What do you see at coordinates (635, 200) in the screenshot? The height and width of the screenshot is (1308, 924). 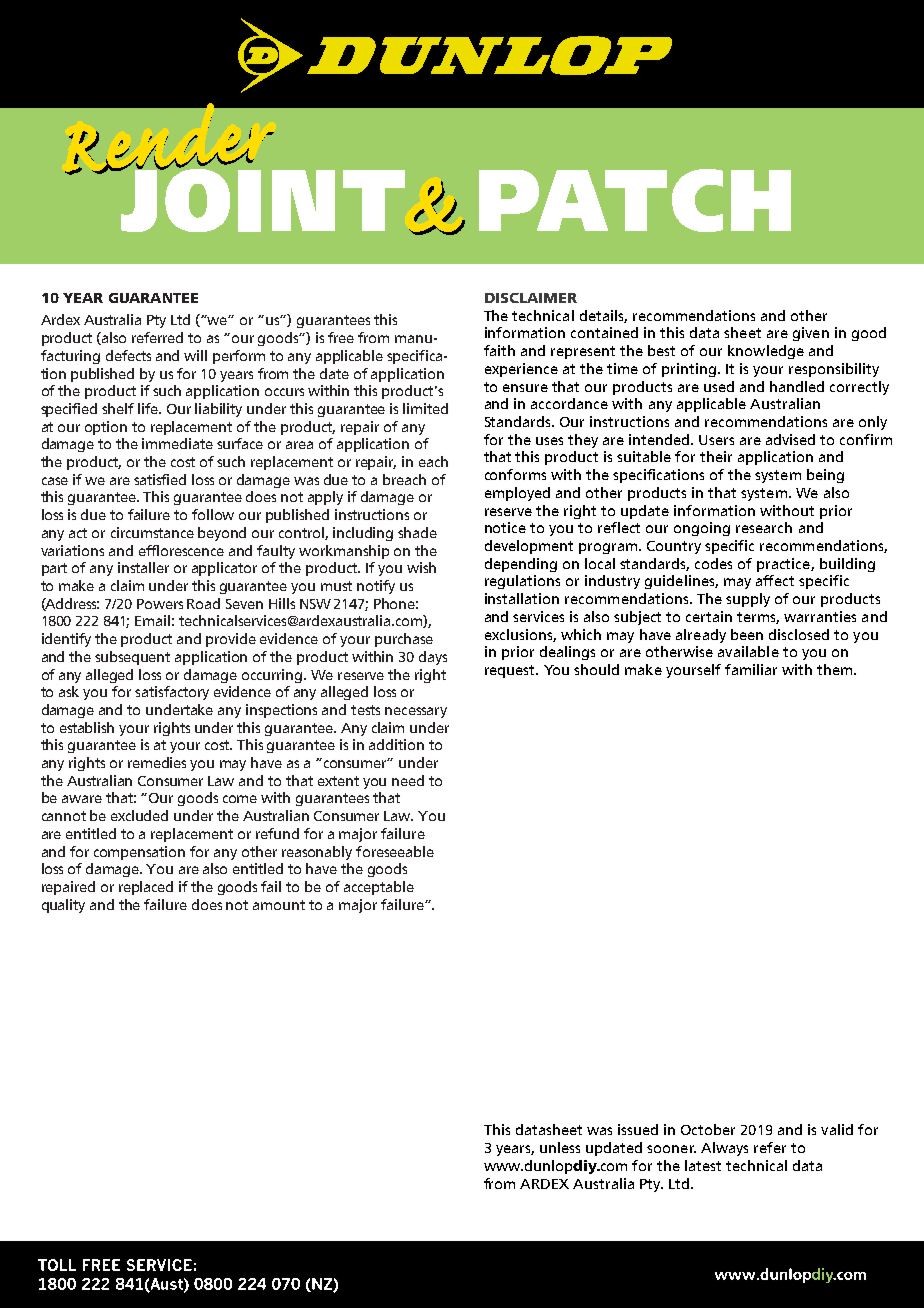 I see `PATCH` at bounding box center [635, 200].
